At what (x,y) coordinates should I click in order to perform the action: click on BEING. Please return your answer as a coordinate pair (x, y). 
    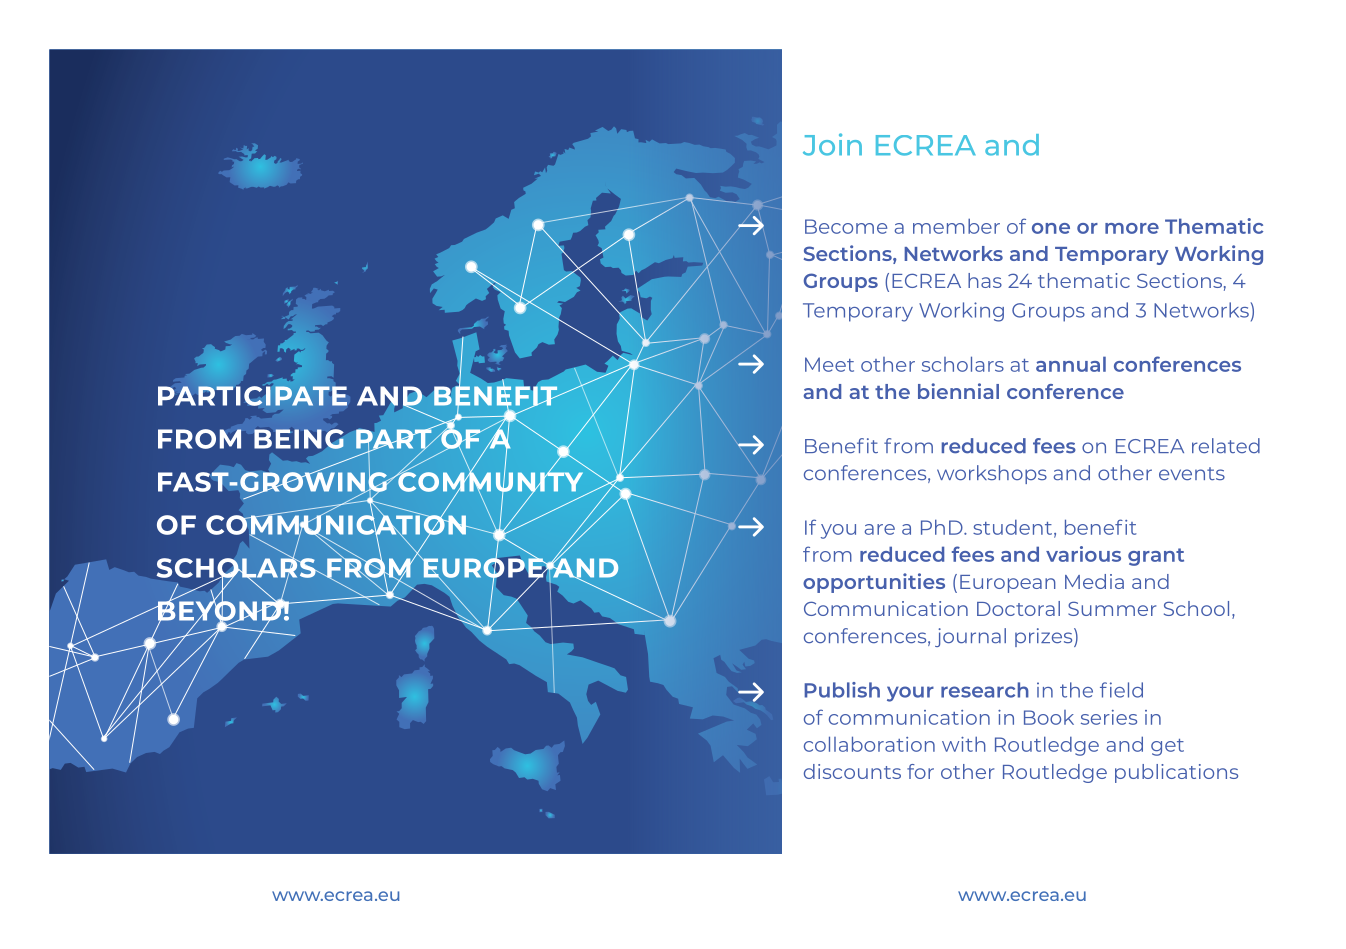
    Looking at the image, I should click on (299, 439).
